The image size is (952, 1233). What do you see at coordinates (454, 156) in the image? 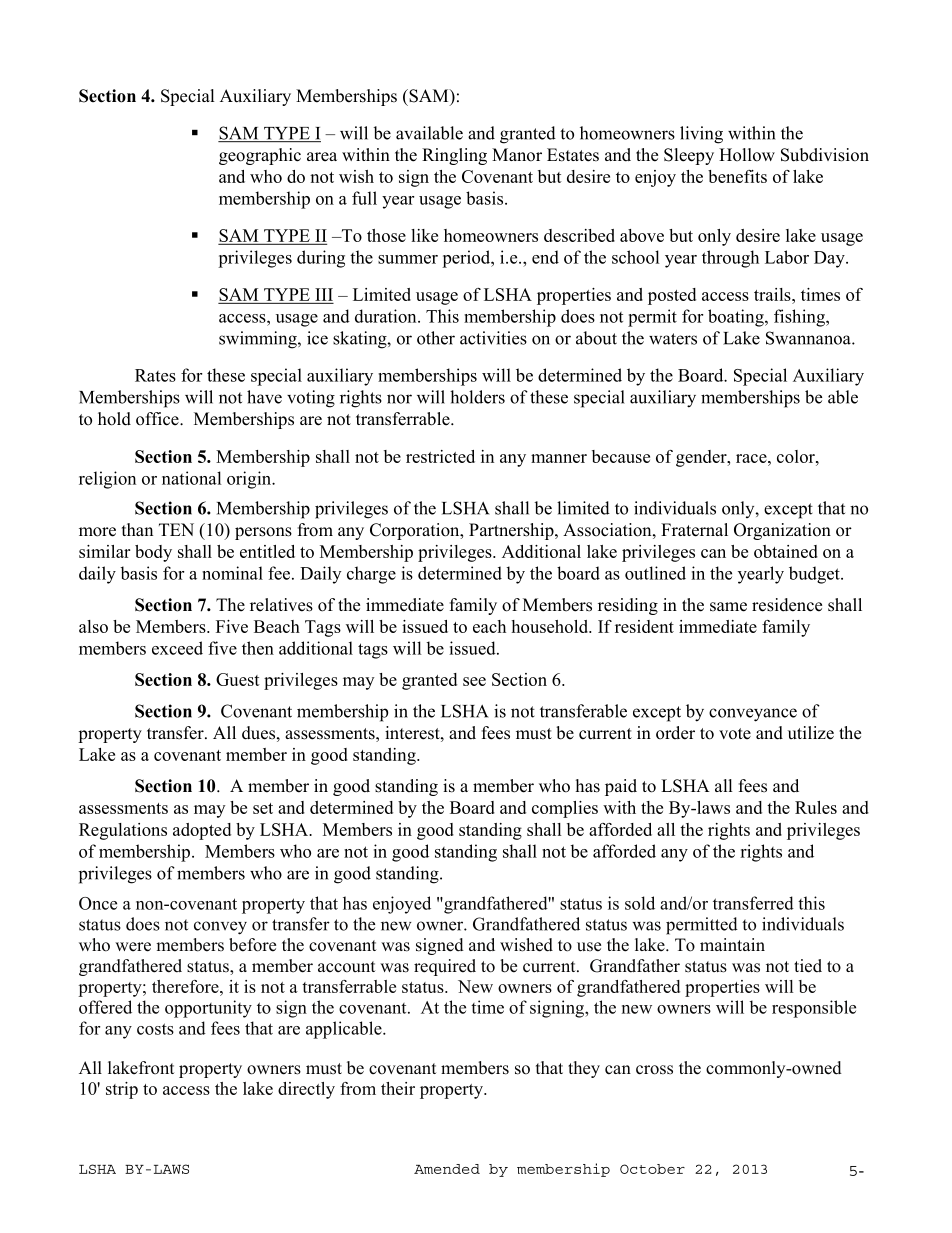
I see `Ringling` at bounding box center [454, 156].
